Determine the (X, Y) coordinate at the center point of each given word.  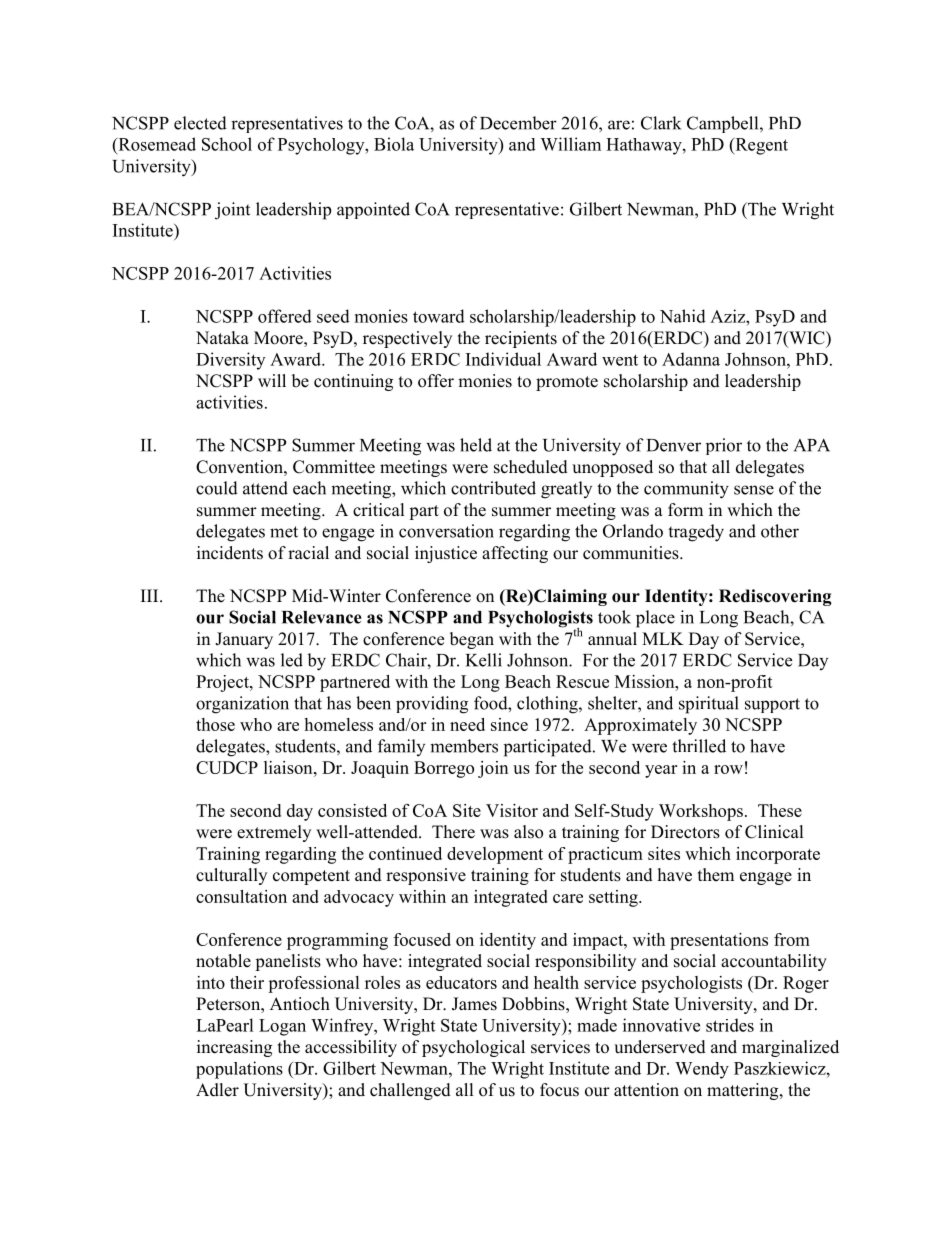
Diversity (230, 361)
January (244, 640)
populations (239, 1070)
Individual (503, 359)
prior (724, 446)
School (227, 144)
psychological (473, 1048)
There (453, 832)
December (518, 123)
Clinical (774, 832)
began (472, 640)
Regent (760, 146)
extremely (274, 833)
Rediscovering (775, 597)
